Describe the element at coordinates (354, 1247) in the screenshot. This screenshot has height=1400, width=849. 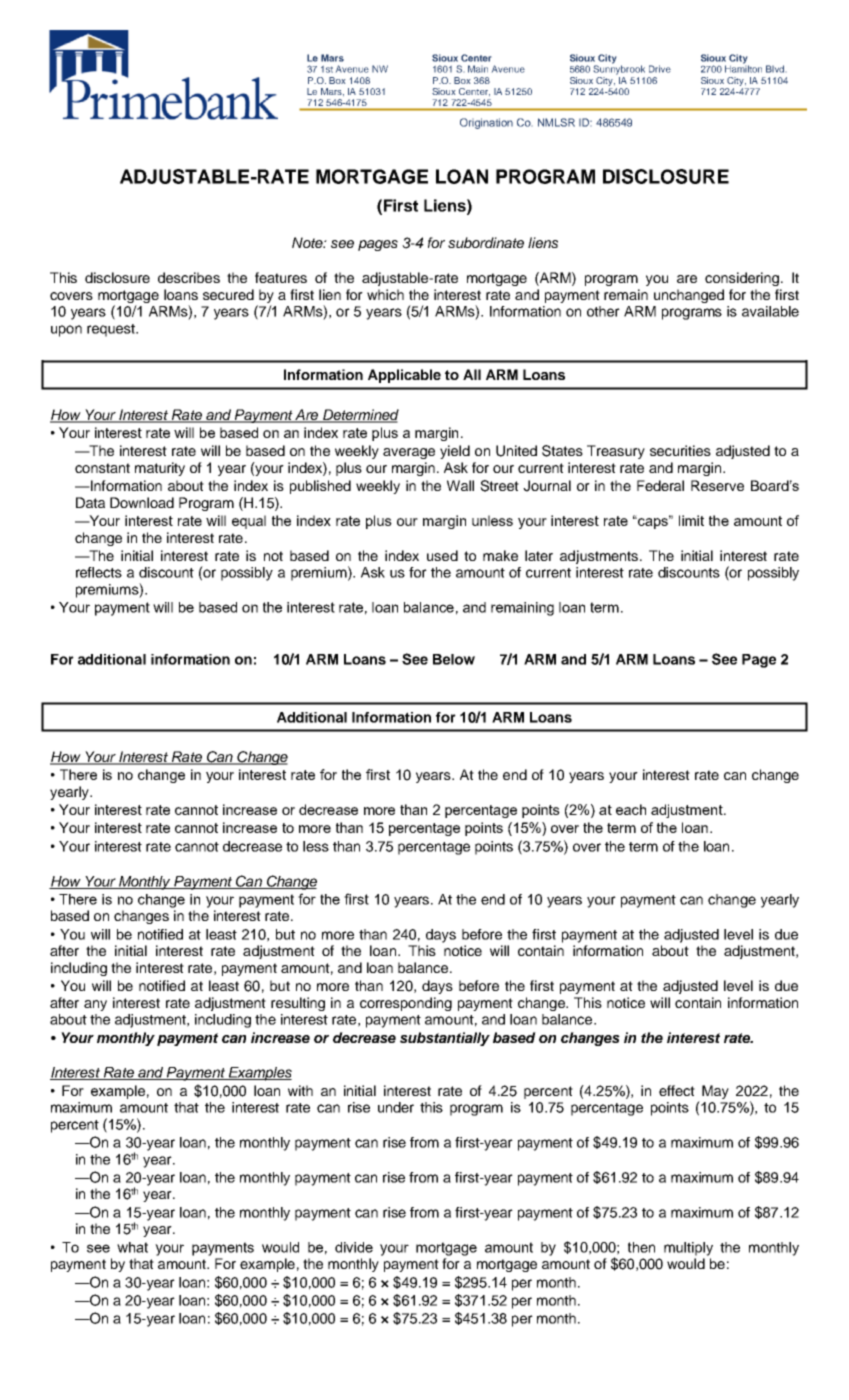
I see `divide` at that location.
